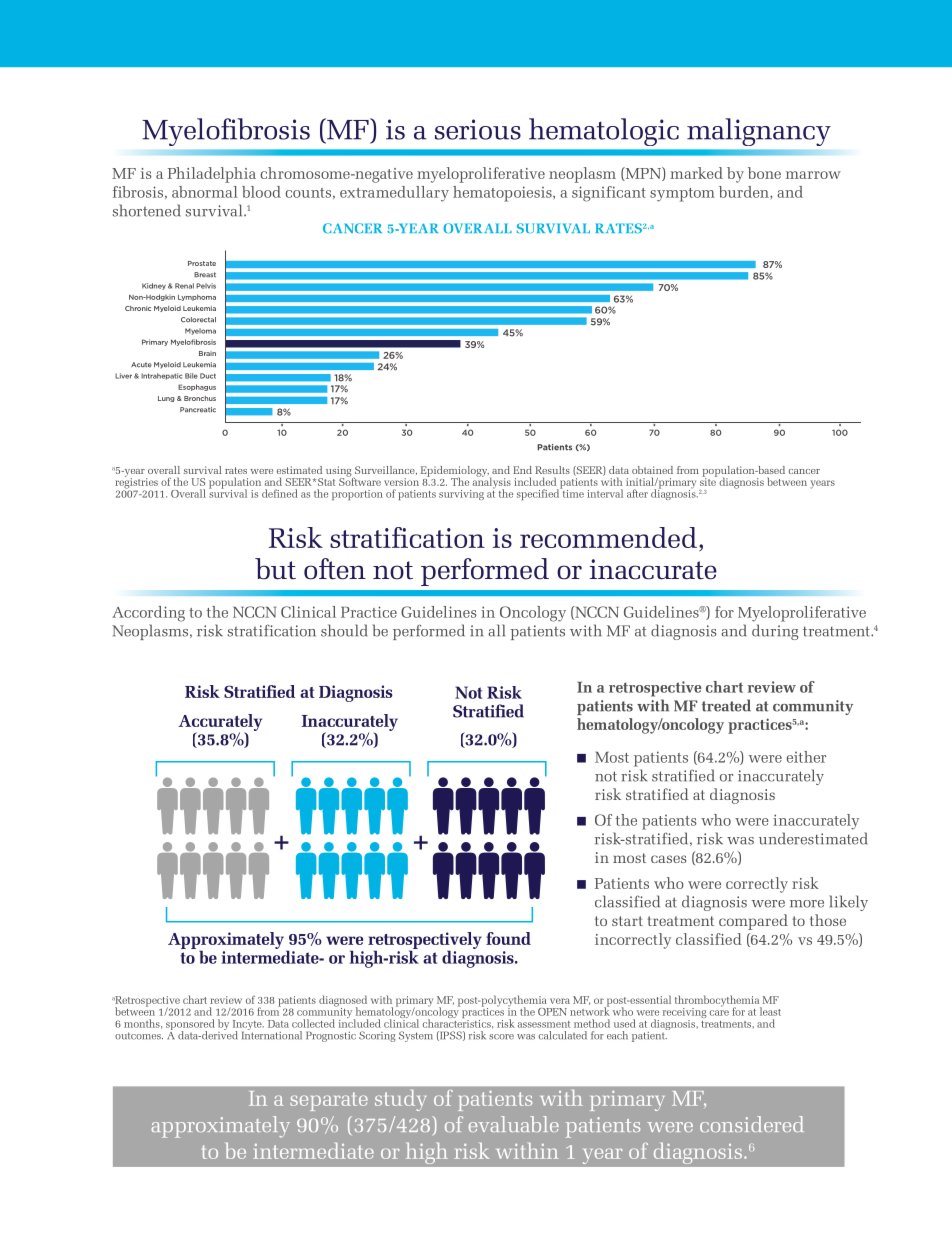 Image resolution: width=952 pixels, height=1233 pixels. Describe the element at coordinates (272, 1034) in the page. I see `International` at that location.
